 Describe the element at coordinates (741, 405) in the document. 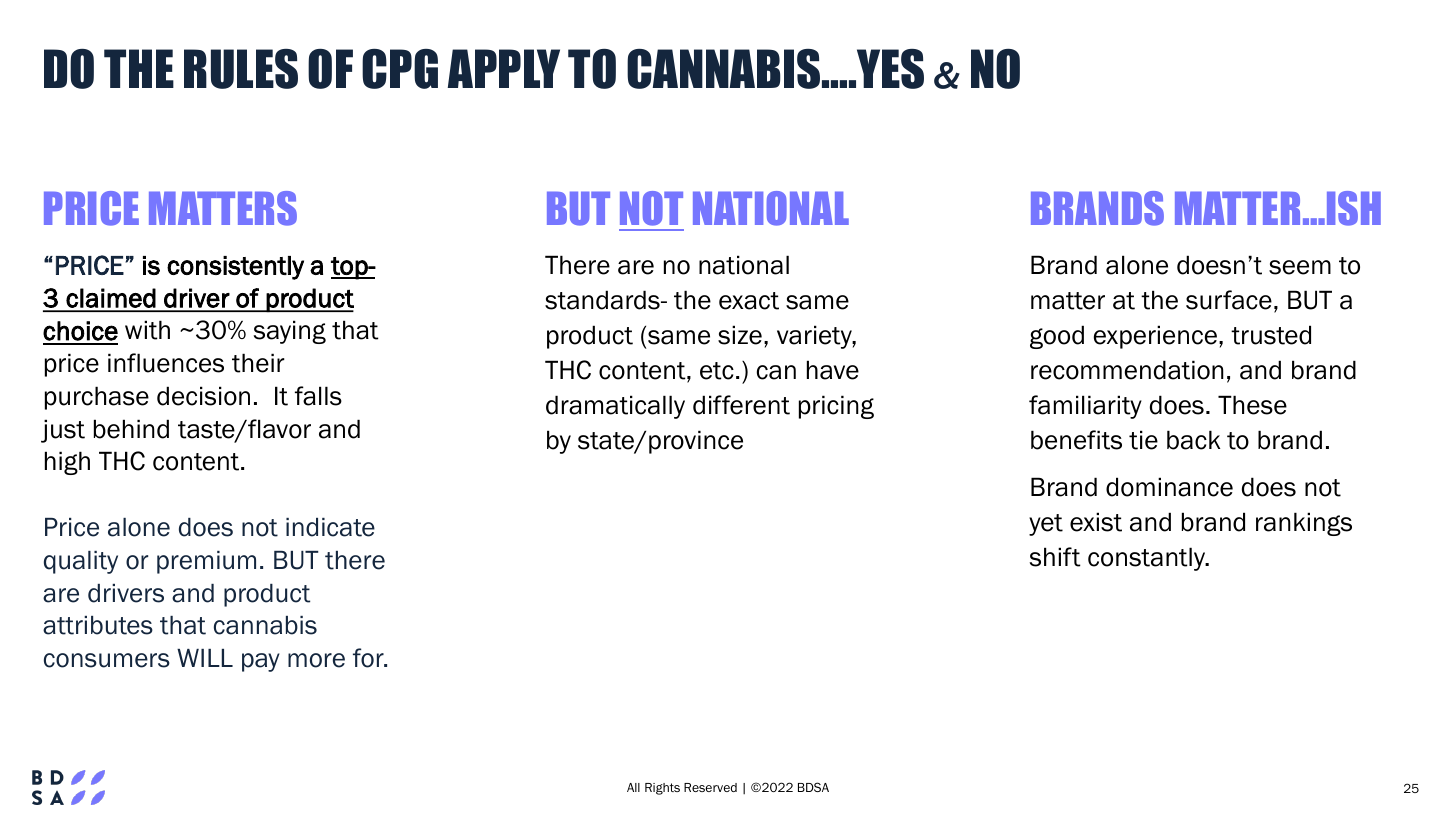

I see `different` at that location.
